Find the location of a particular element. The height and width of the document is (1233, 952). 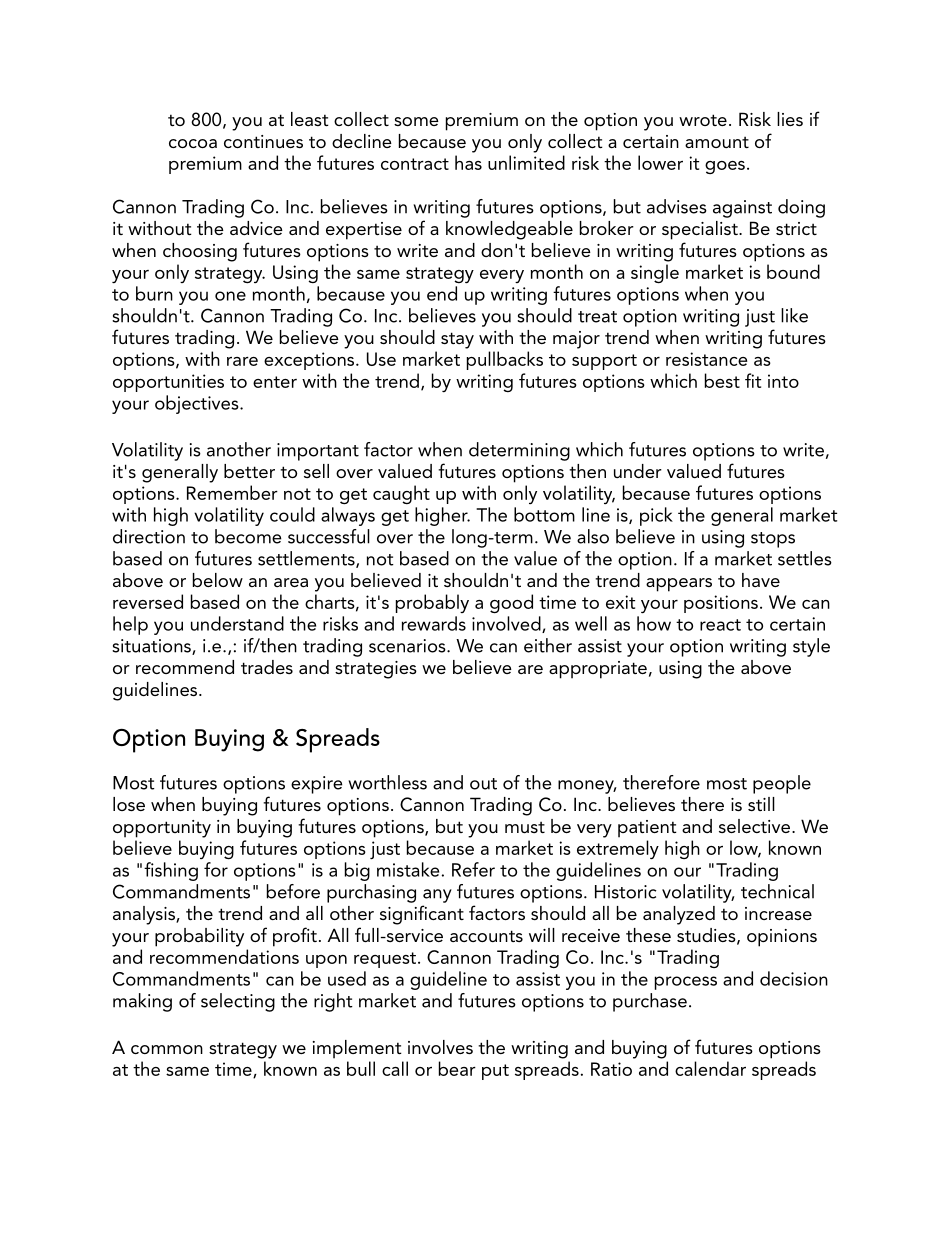

people is located at coordinates (782, 784).
